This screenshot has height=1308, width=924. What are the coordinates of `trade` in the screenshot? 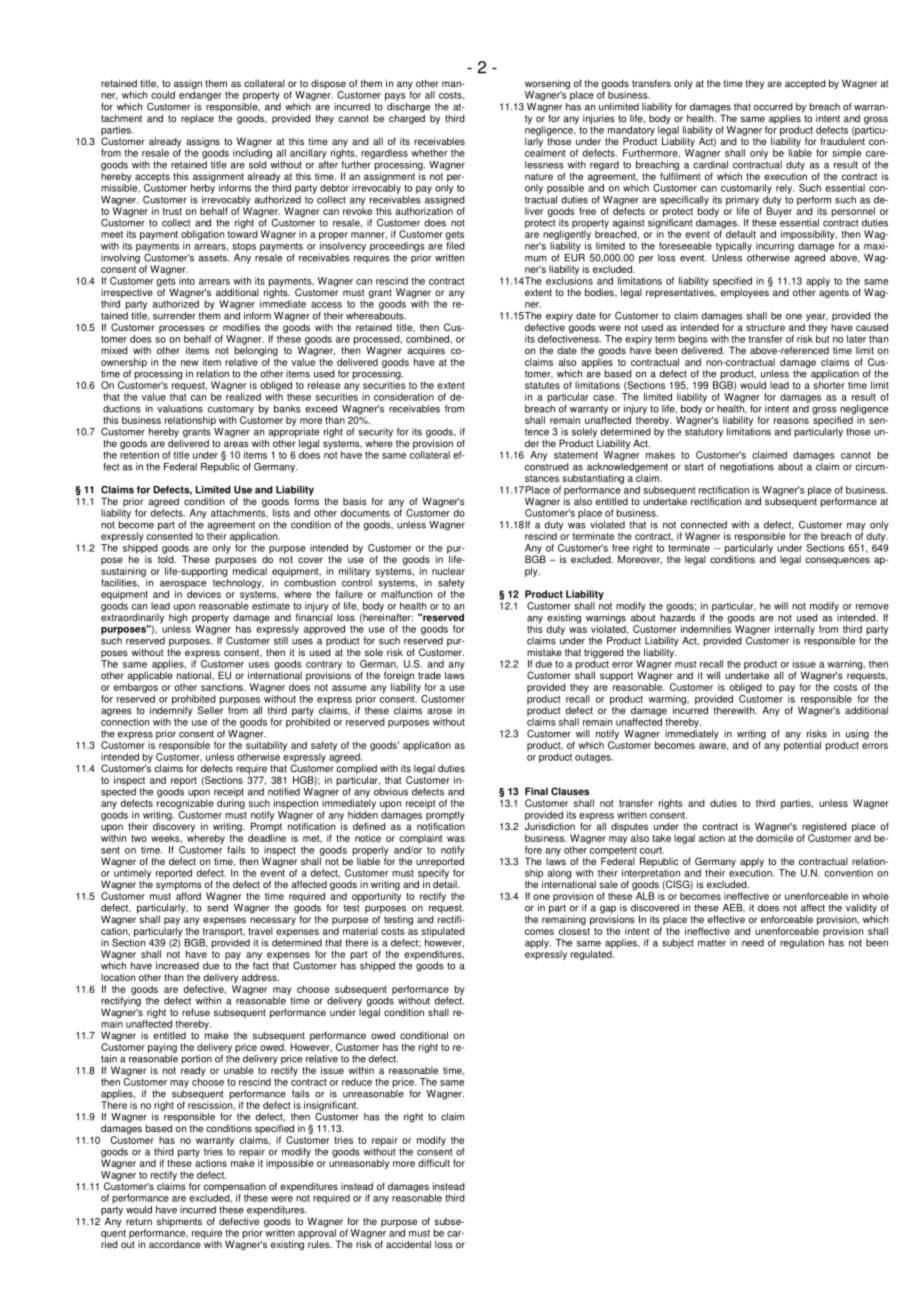 It's located at (429, 675).
